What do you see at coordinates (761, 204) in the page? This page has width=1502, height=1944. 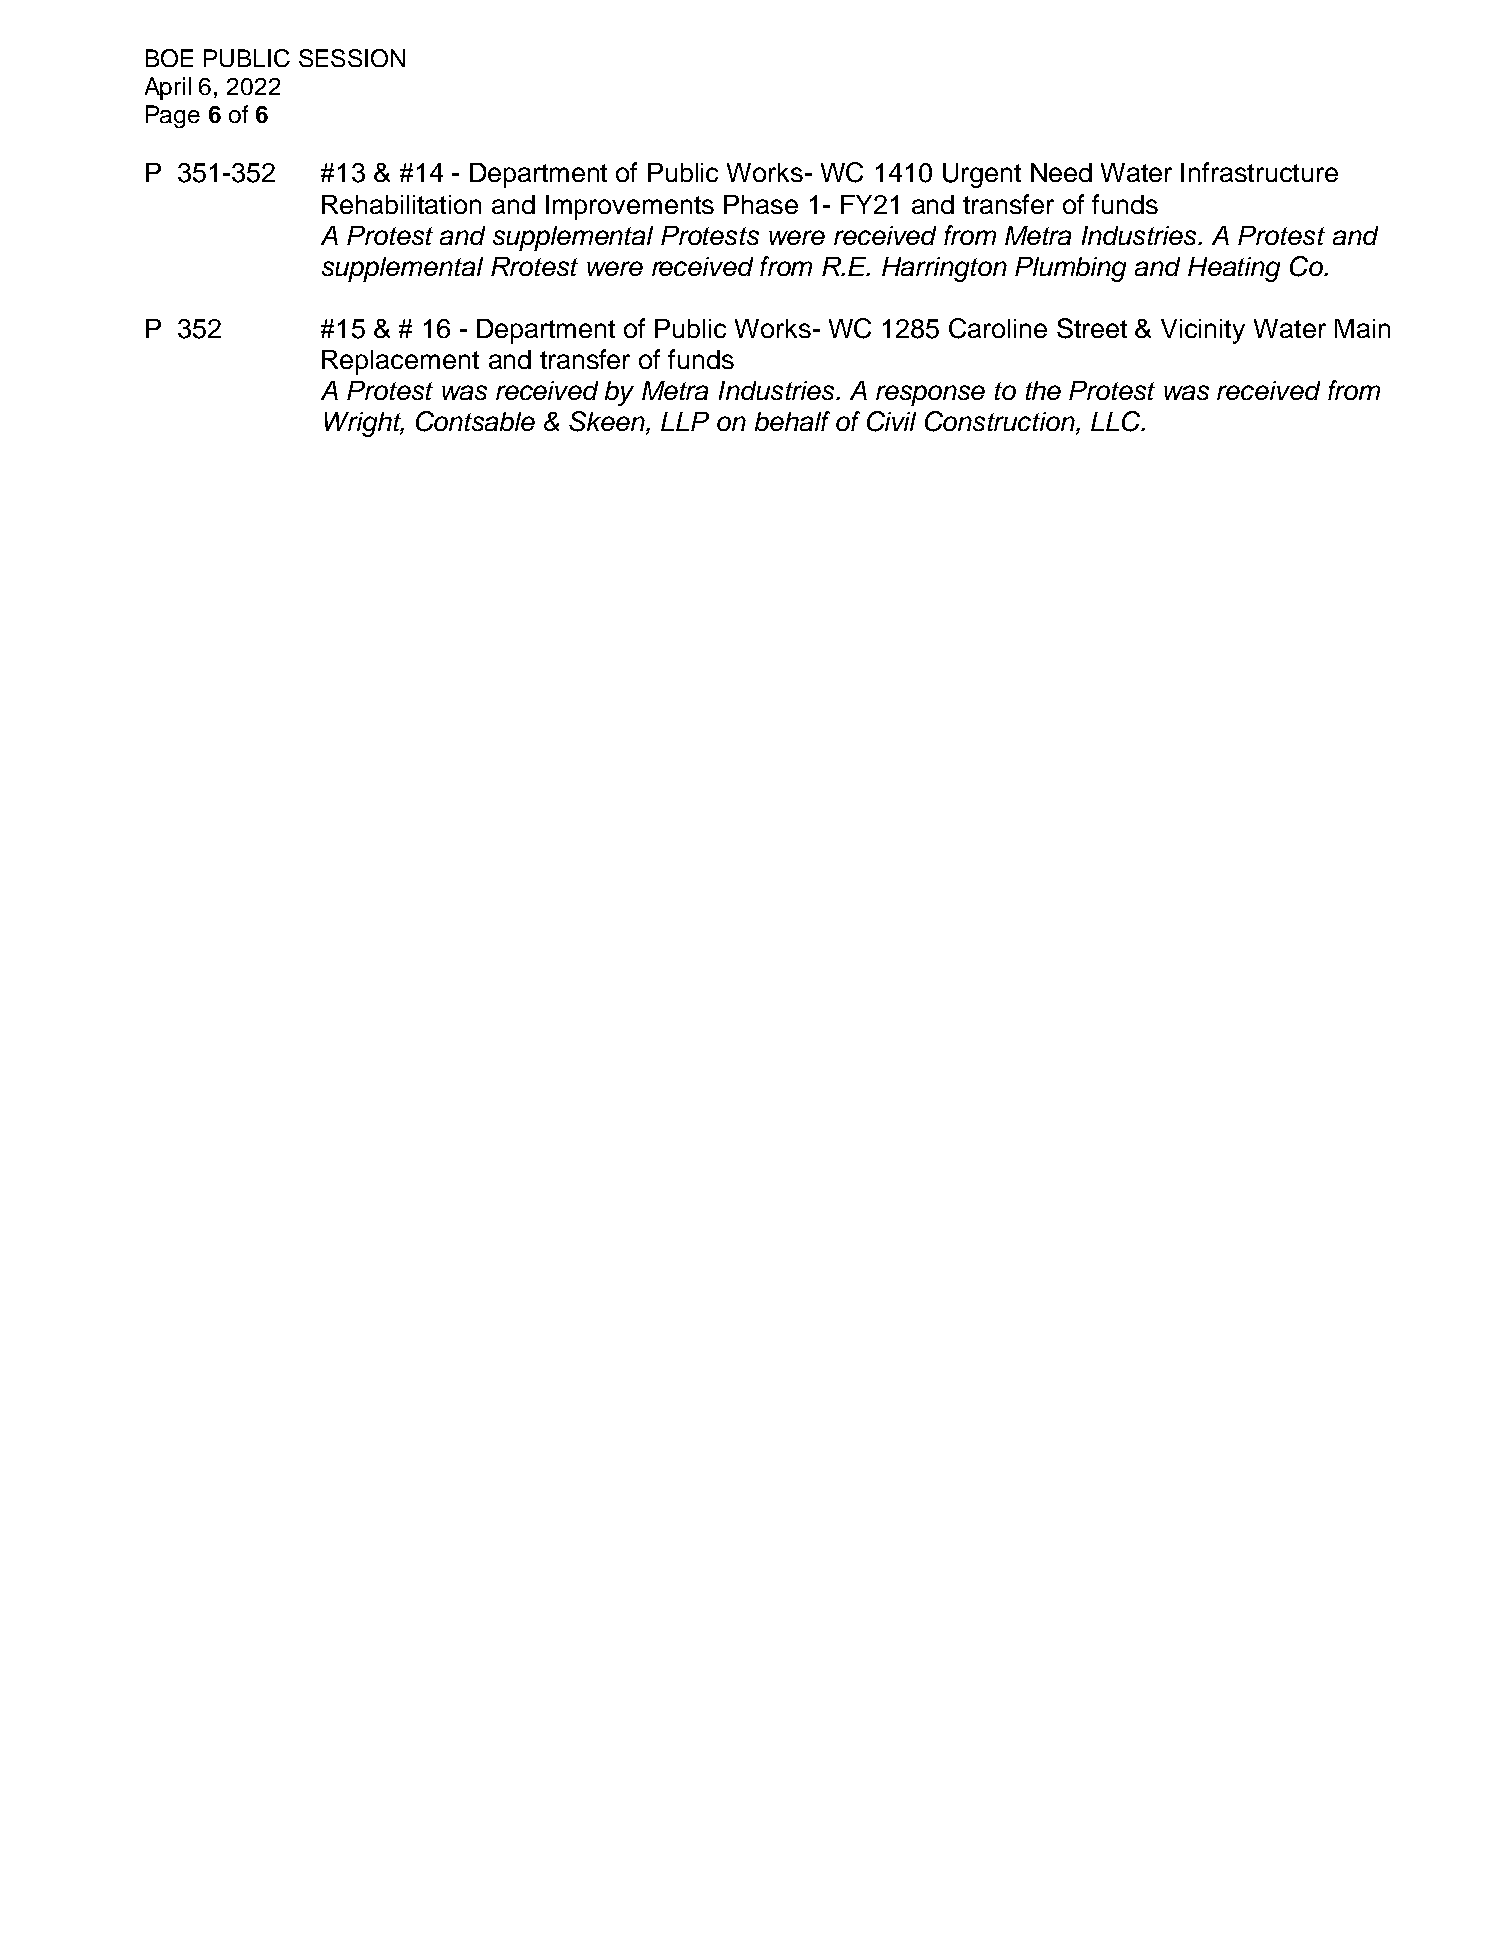 I see `Phase` at bounding box center [761, 204].
